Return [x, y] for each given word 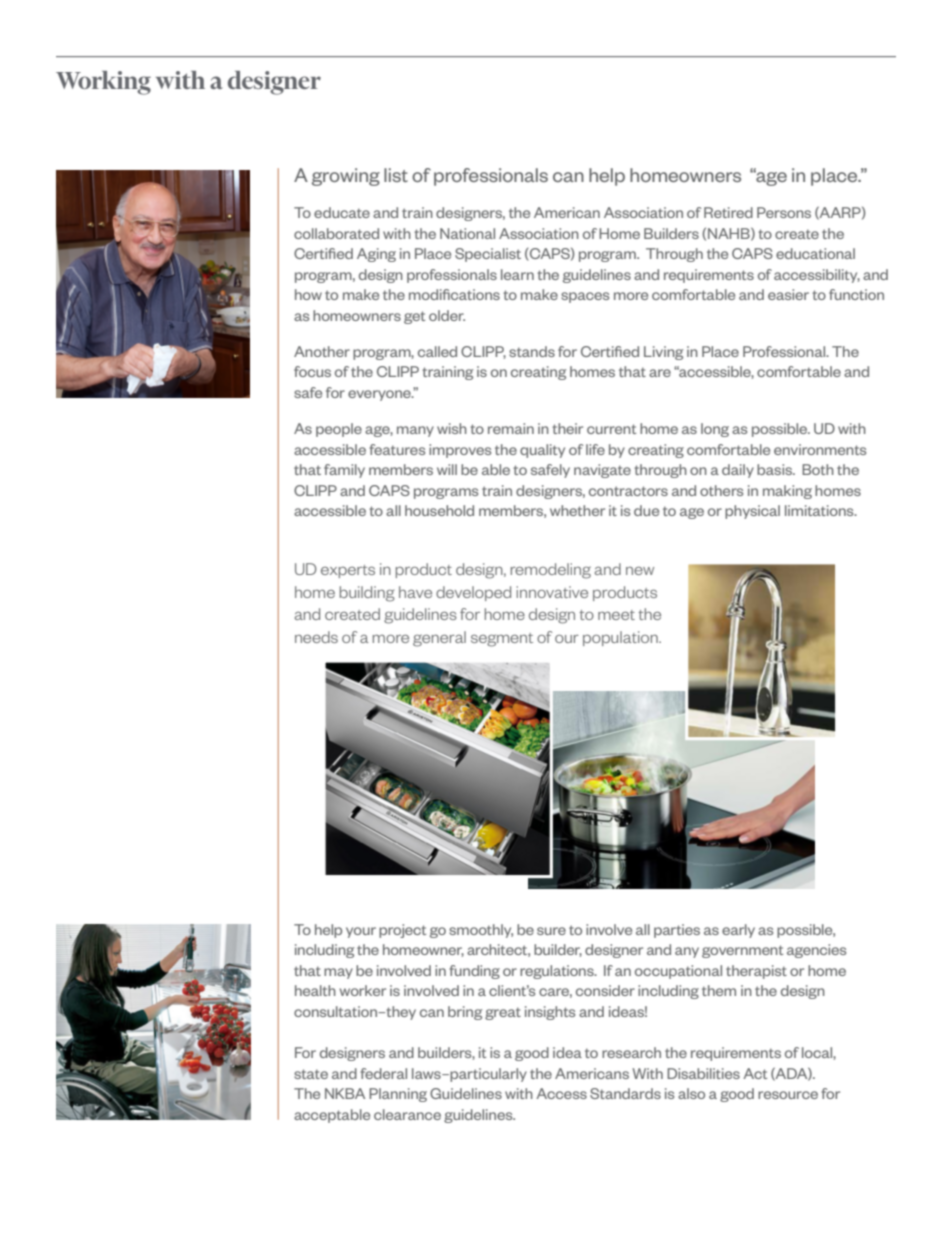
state [311, 1074]
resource [788, 1095]
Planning [398, 1095]
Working [103, 83]
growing [346, 177]
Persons [784, 212]
